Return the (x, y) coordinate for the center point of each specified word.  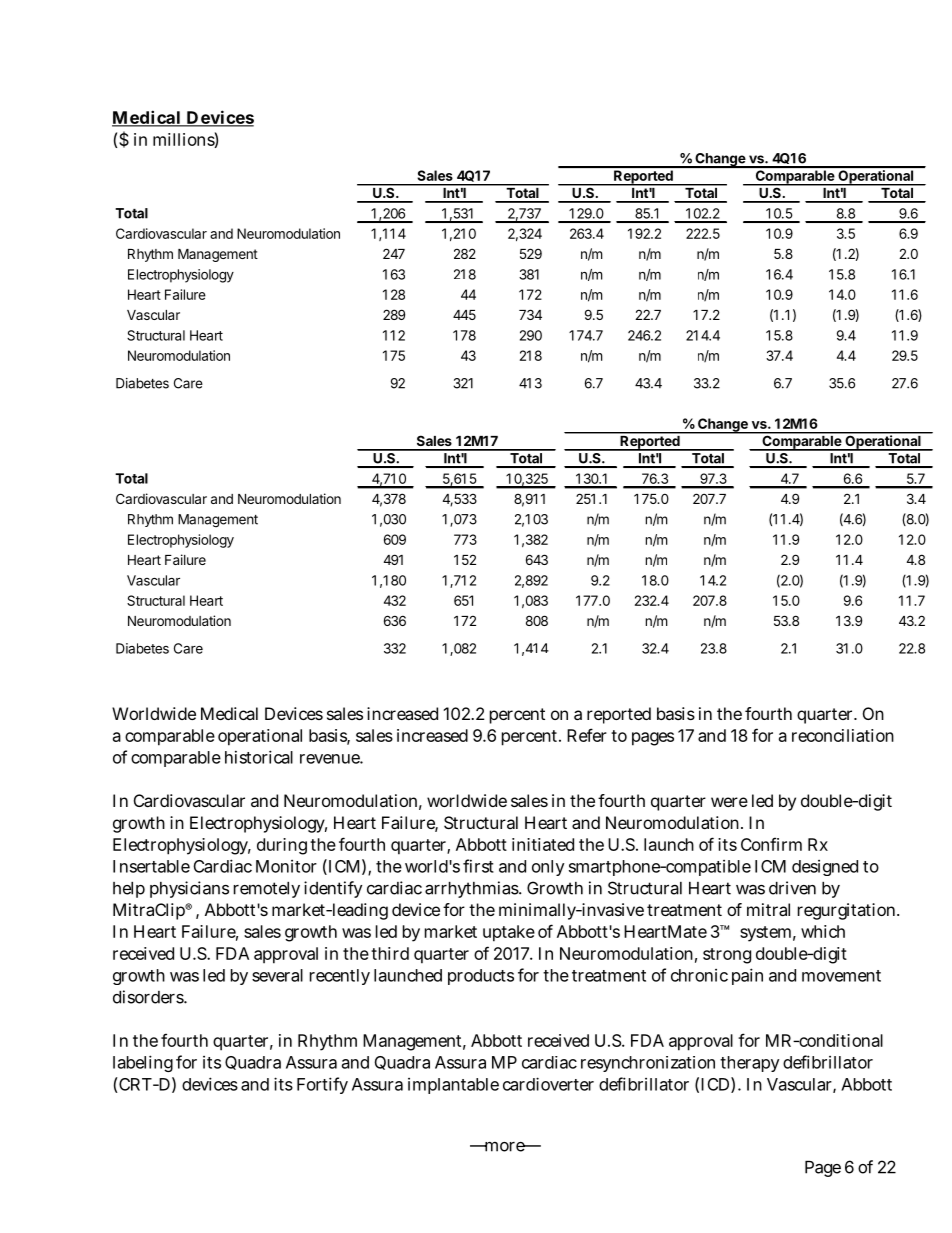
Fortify (322, 1085)
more (504, 1147)
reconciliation (843, 735)
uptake (509, 933)
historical (259, 757)
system (765, 934)
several (277, 975)
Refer (587, 735)
